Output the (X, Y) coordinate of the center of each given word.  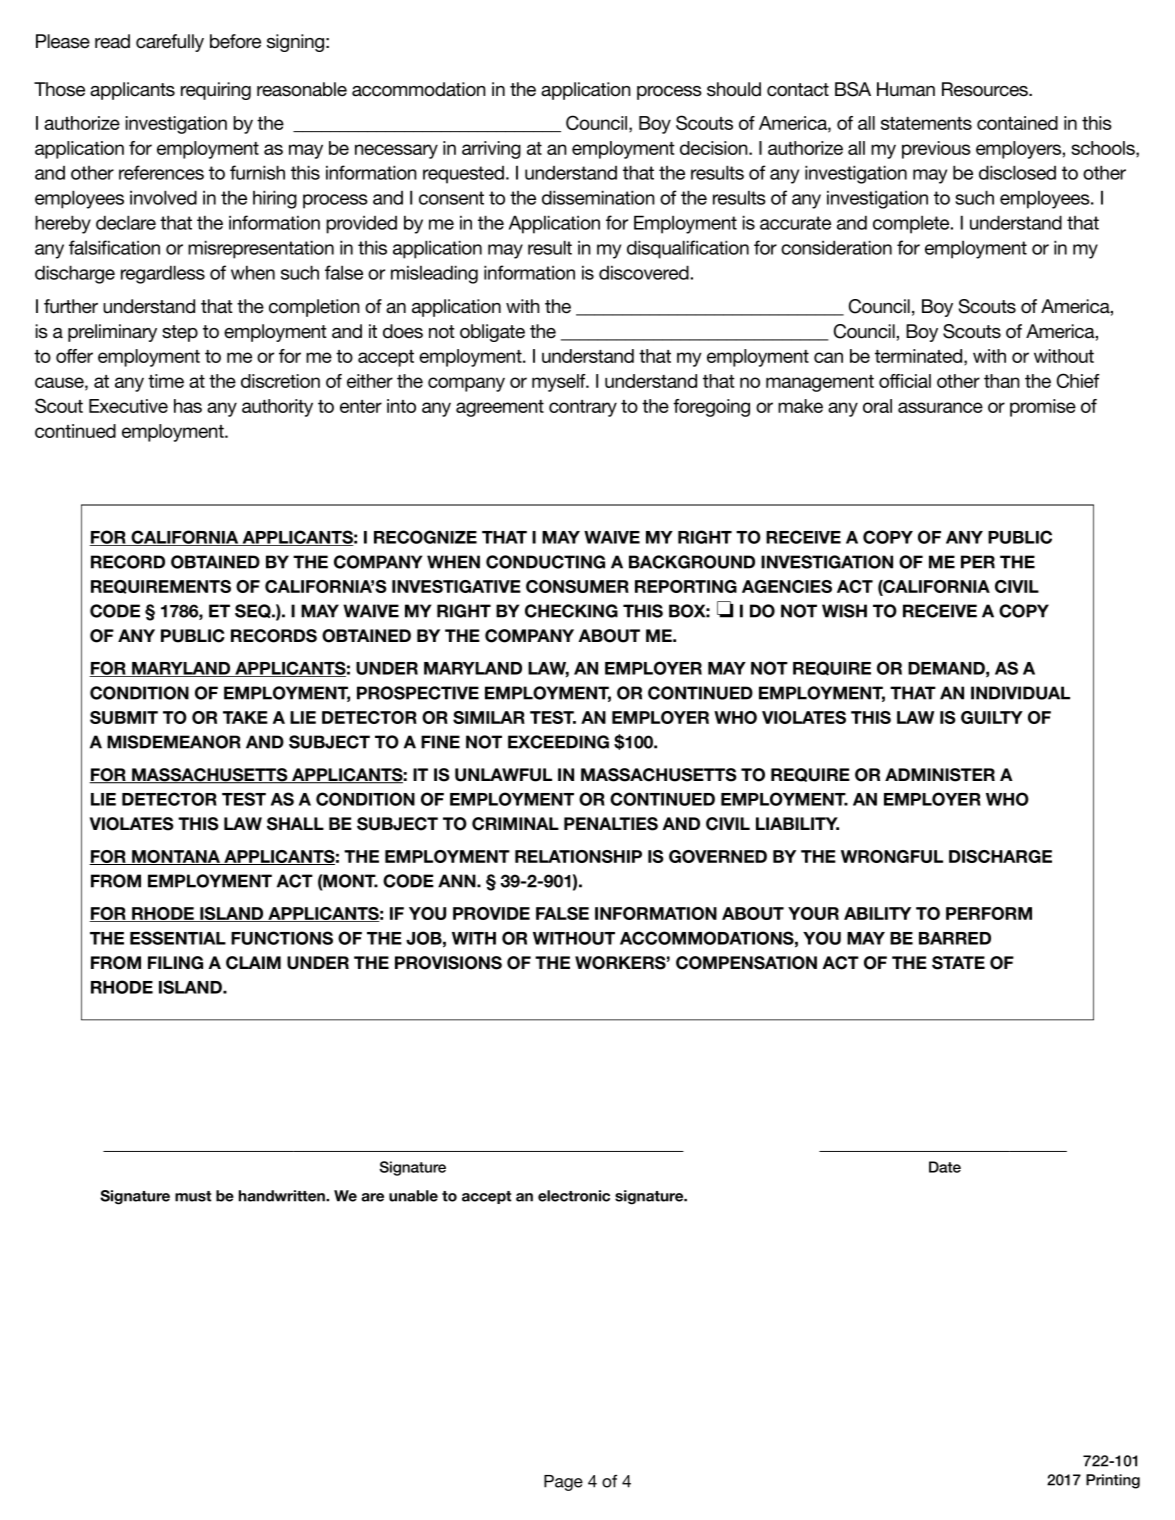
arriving (491, 150)
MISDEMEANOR (174, 742)
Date (945, 1167)
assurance (940, 407)
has (188, 406)
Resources (986, 89)
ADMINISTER (940, 775)
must (193, 1196)
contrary (583, 408)
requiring (216, 91)
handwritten (283, 1196)
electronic (574, 1196)
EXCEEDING (558, 742)
